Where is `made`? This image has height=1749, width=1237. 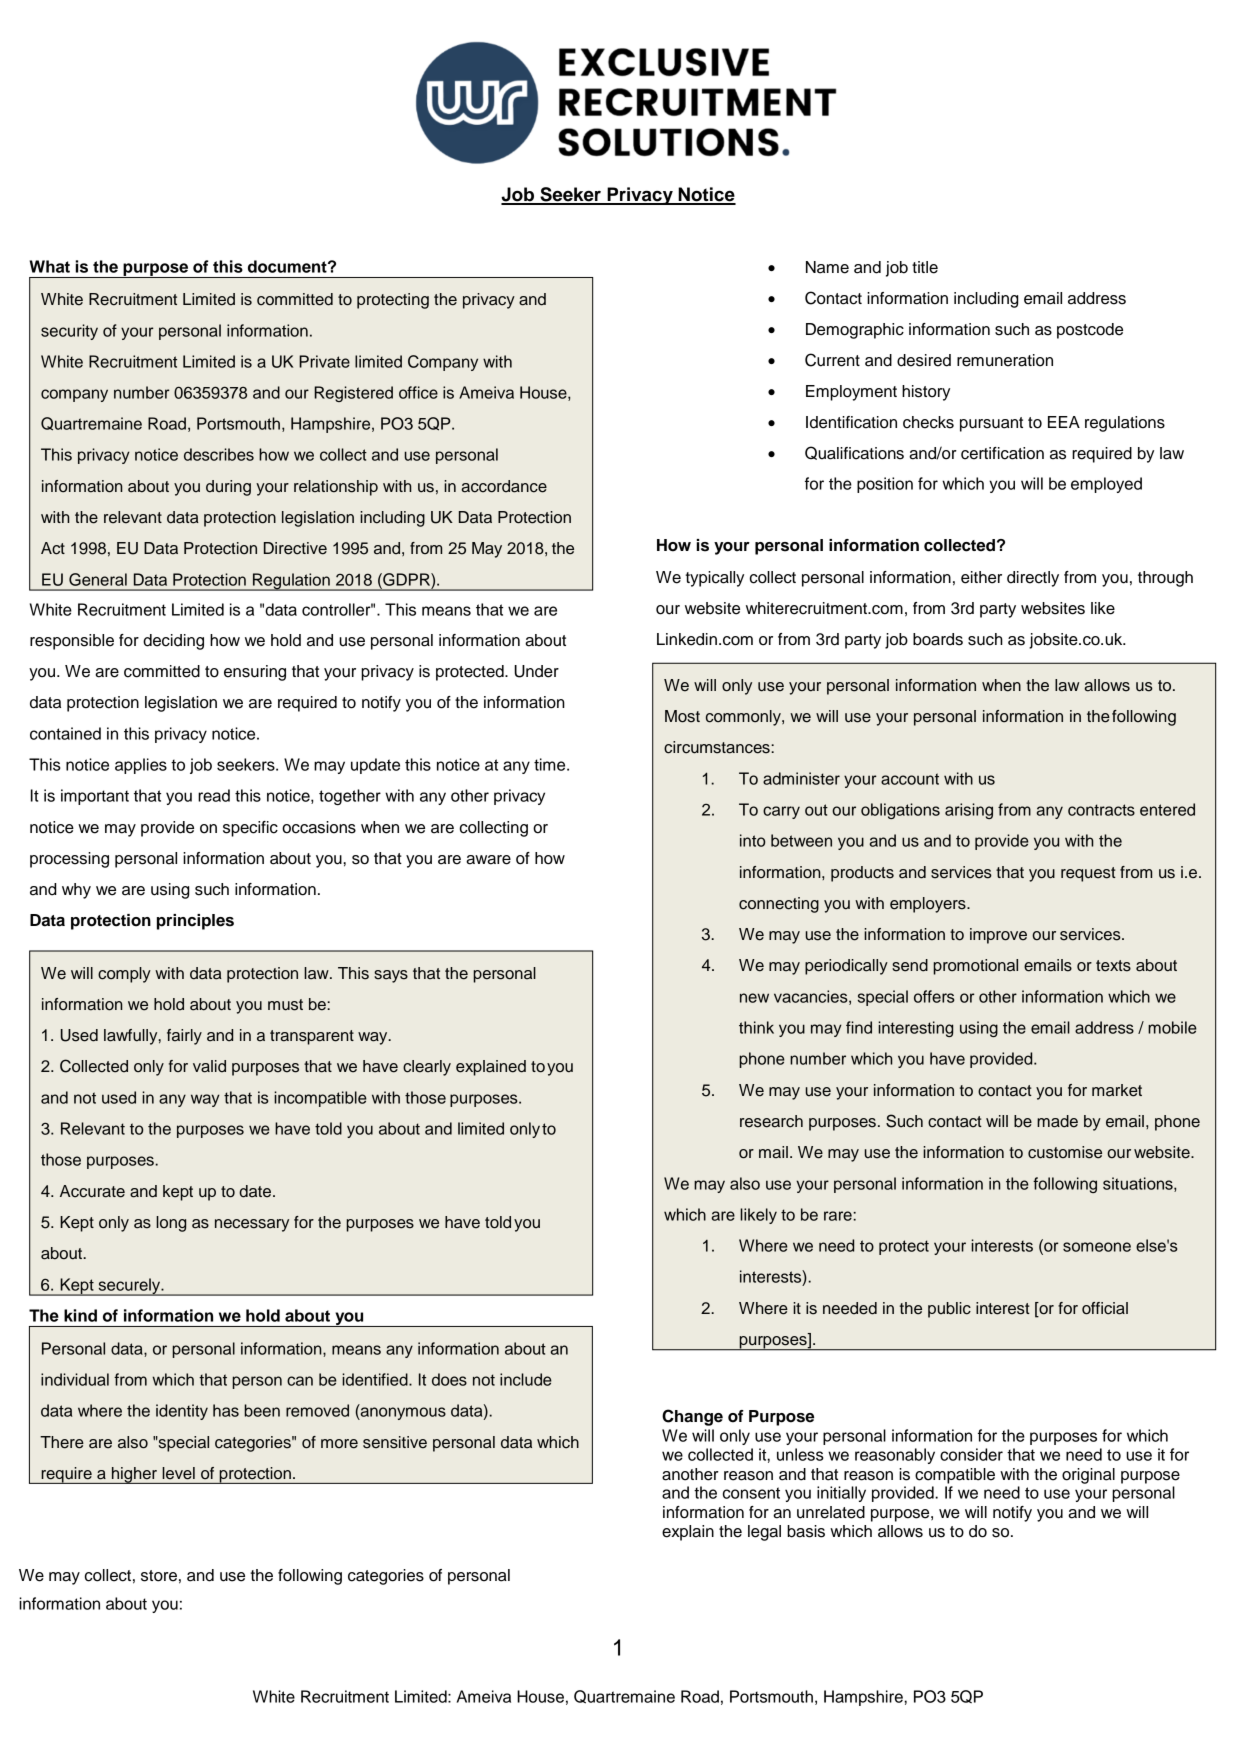 made is located at coordinates (1057, 1121).
